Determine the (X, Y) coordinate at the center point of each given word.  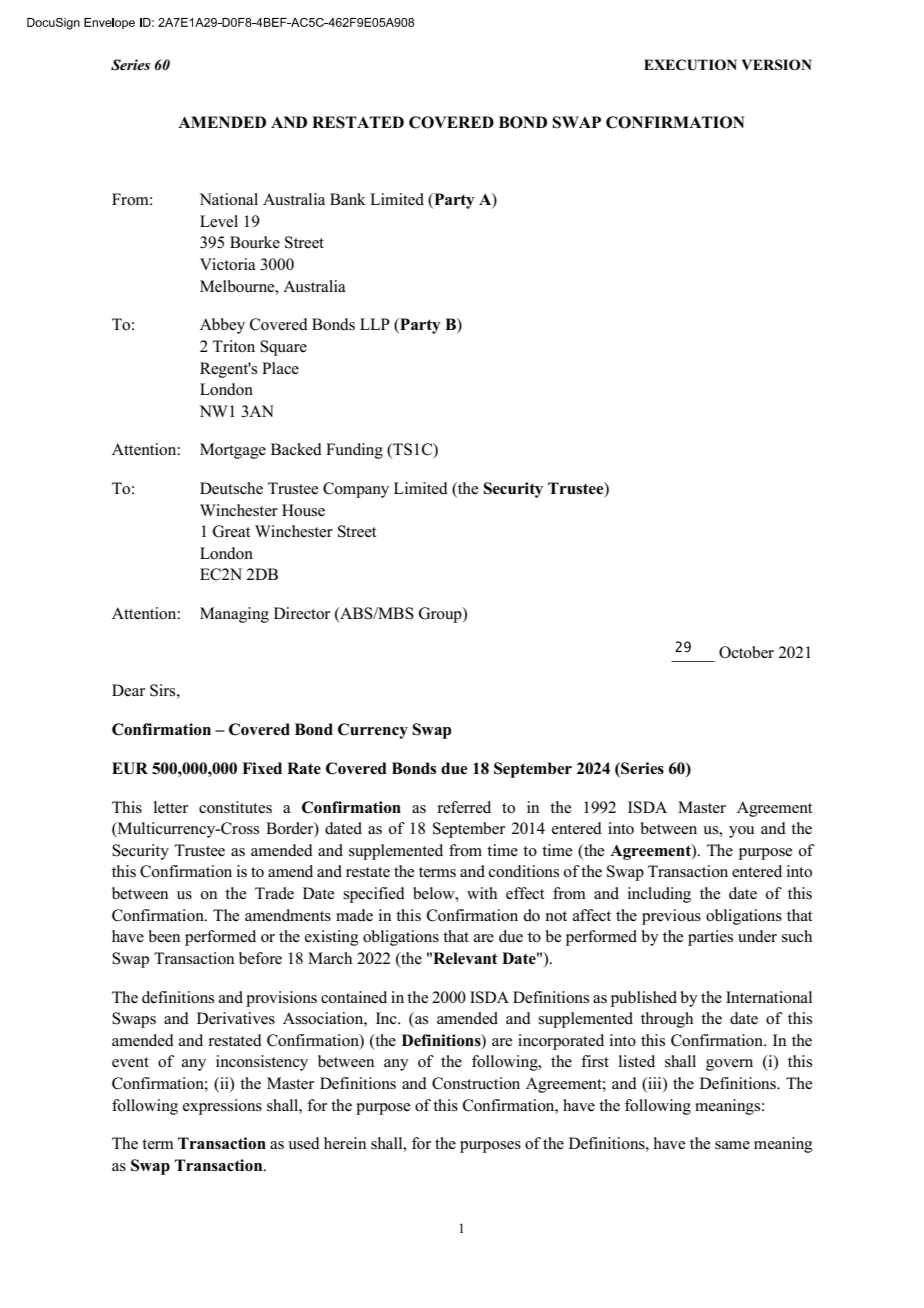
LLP (375, 324)
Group (441, 615)
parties (710, 938)
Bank (348, 199)
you (742, 832)
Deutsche (231, 488)
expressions (222, 1107)
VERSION (777, 65)
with (482, 893)
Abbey (222, 326)
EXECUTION (690, 65)
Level (219, 221)
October (746, 652)
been (164, 936)
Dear (128, 690)
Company (356, 490)
